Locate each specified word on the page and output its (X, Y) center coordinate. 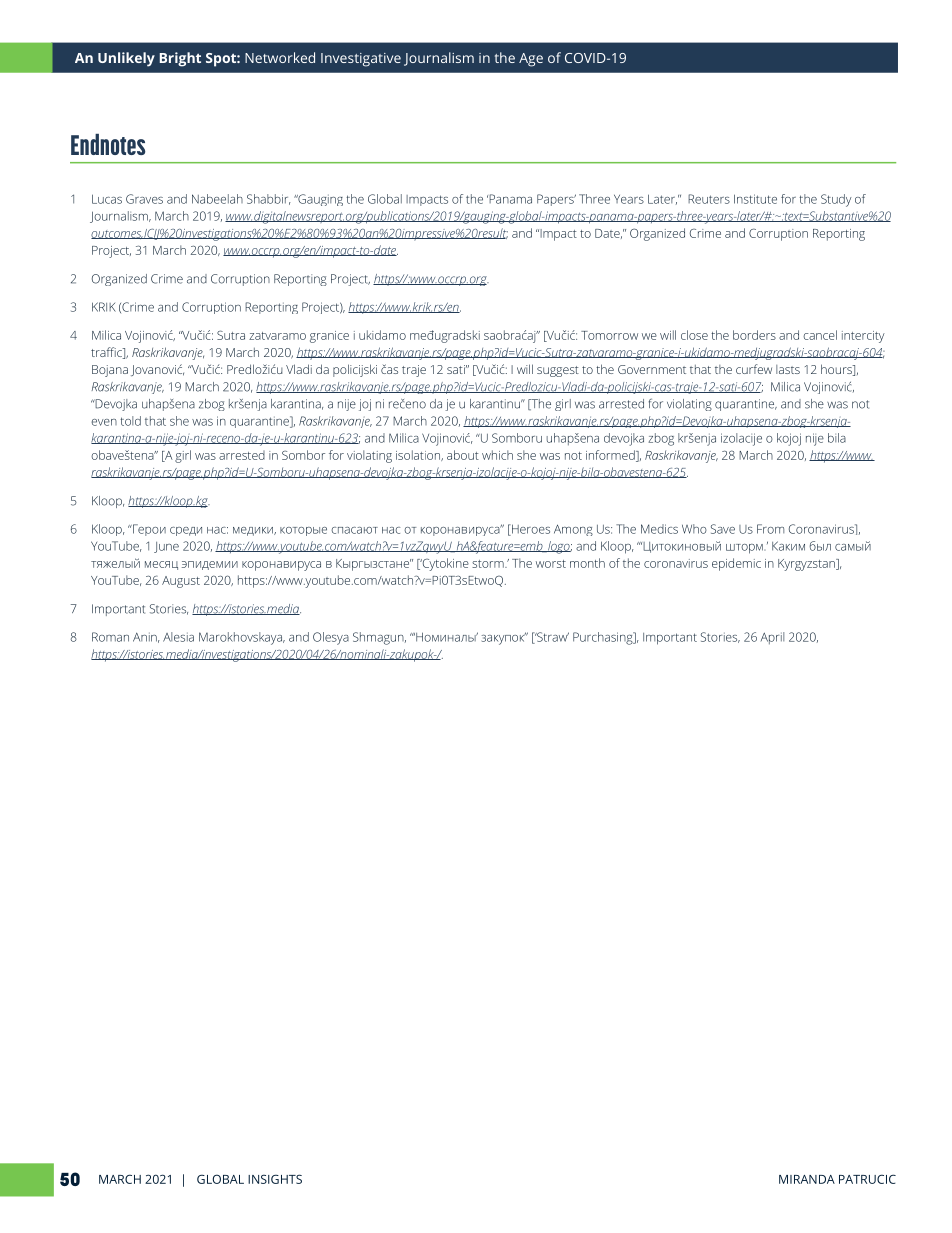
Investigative (361, 60)
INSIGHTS (275, 1179)
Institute (755, 199)
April (772, 638)
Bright (180, 59)
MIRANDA (807, 1179)
